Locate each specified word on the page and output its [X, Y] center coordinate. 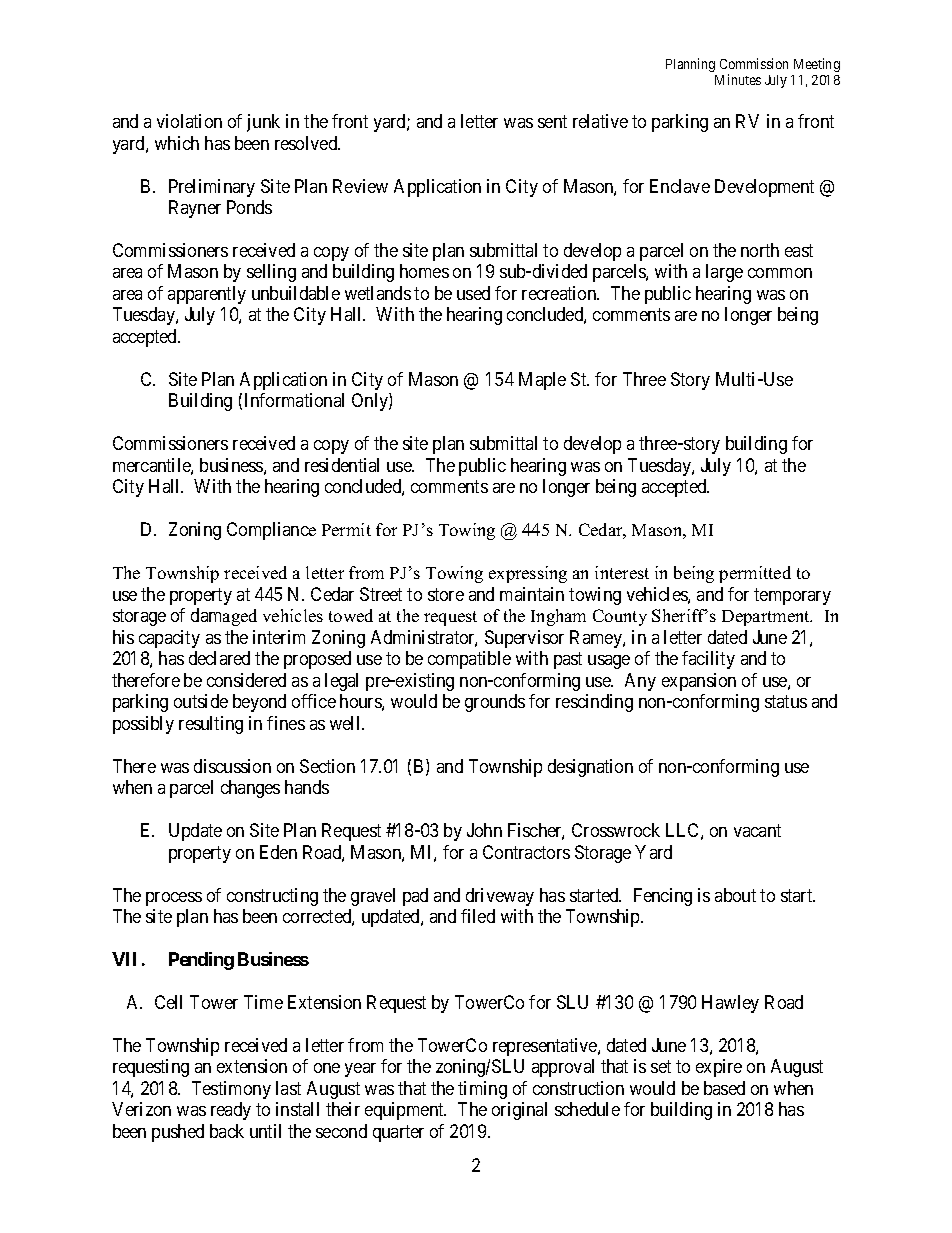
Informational [294, 400]
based [724, 1088]
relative [600, 121]
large [724, 273]
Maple [542, 381]
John [484, 830]
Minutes [738, 79]
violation [189, 121]
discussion [232, 766]
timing [482, 1090]
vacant [757, 830]
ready [231, 1111]
